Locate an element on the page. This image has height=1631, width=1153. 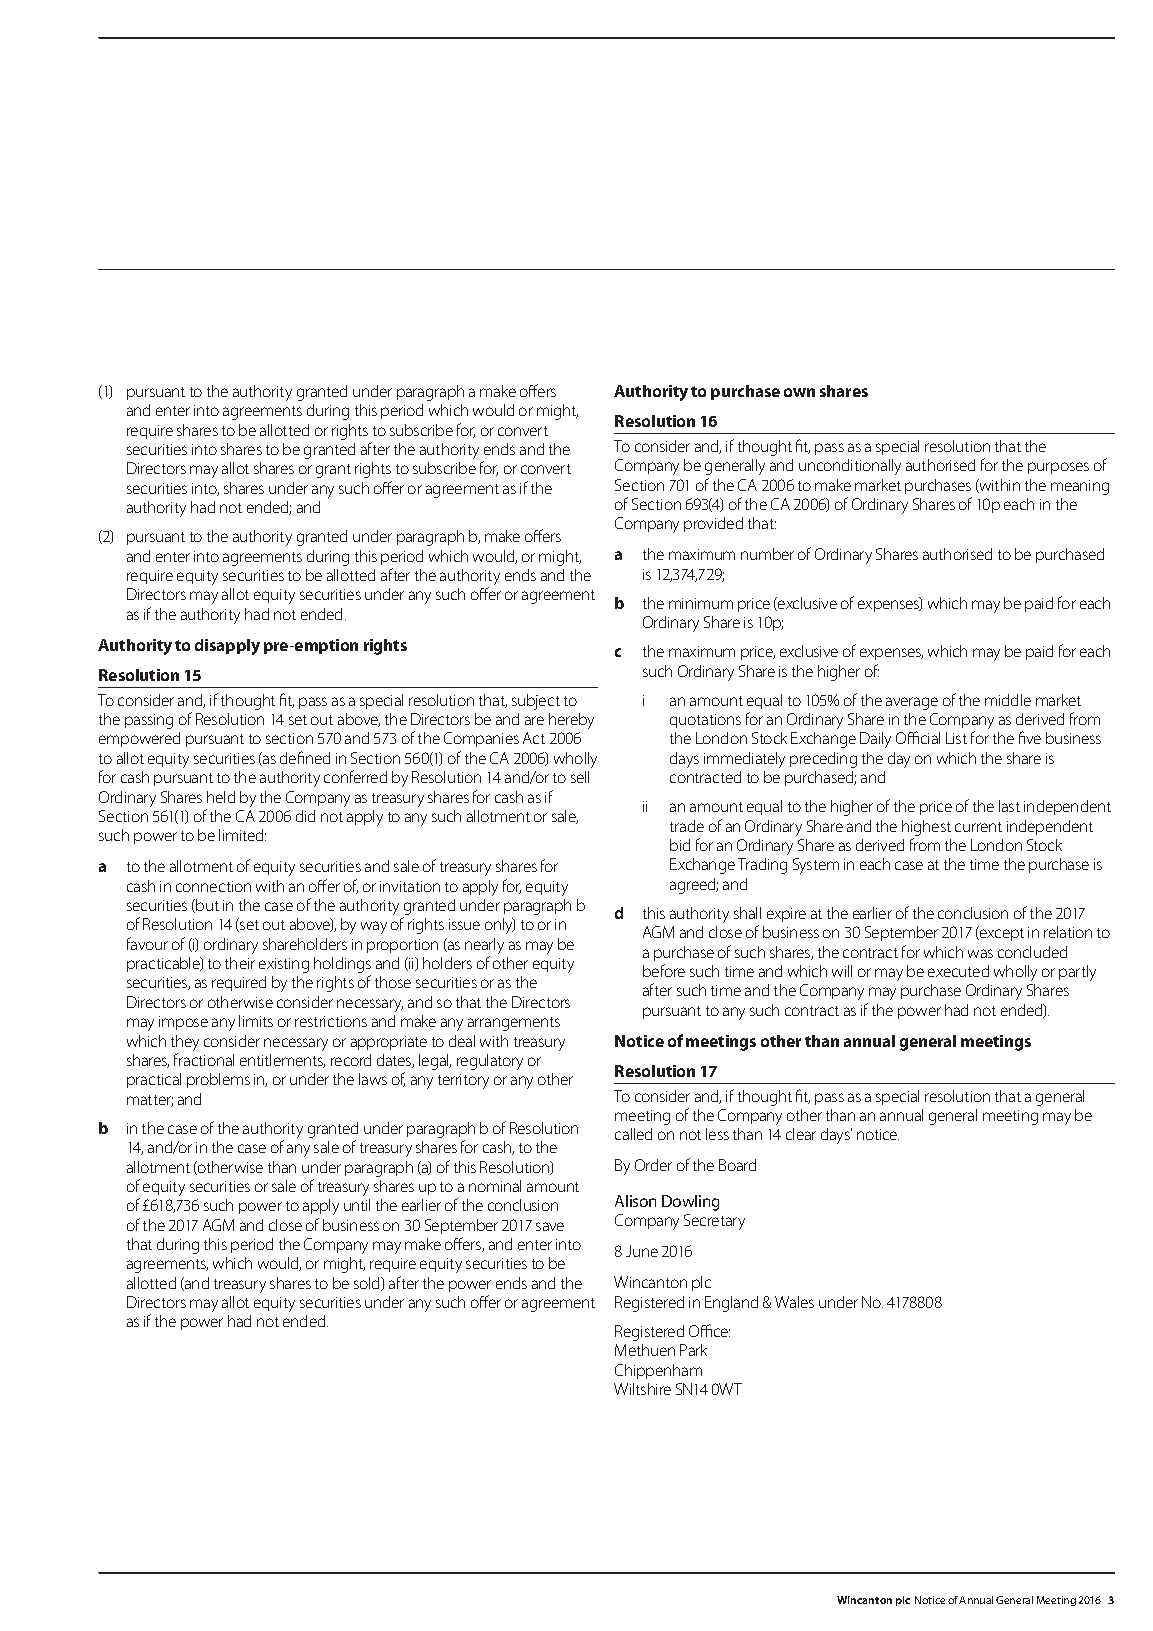
own is located at coordinates (799, 392).
